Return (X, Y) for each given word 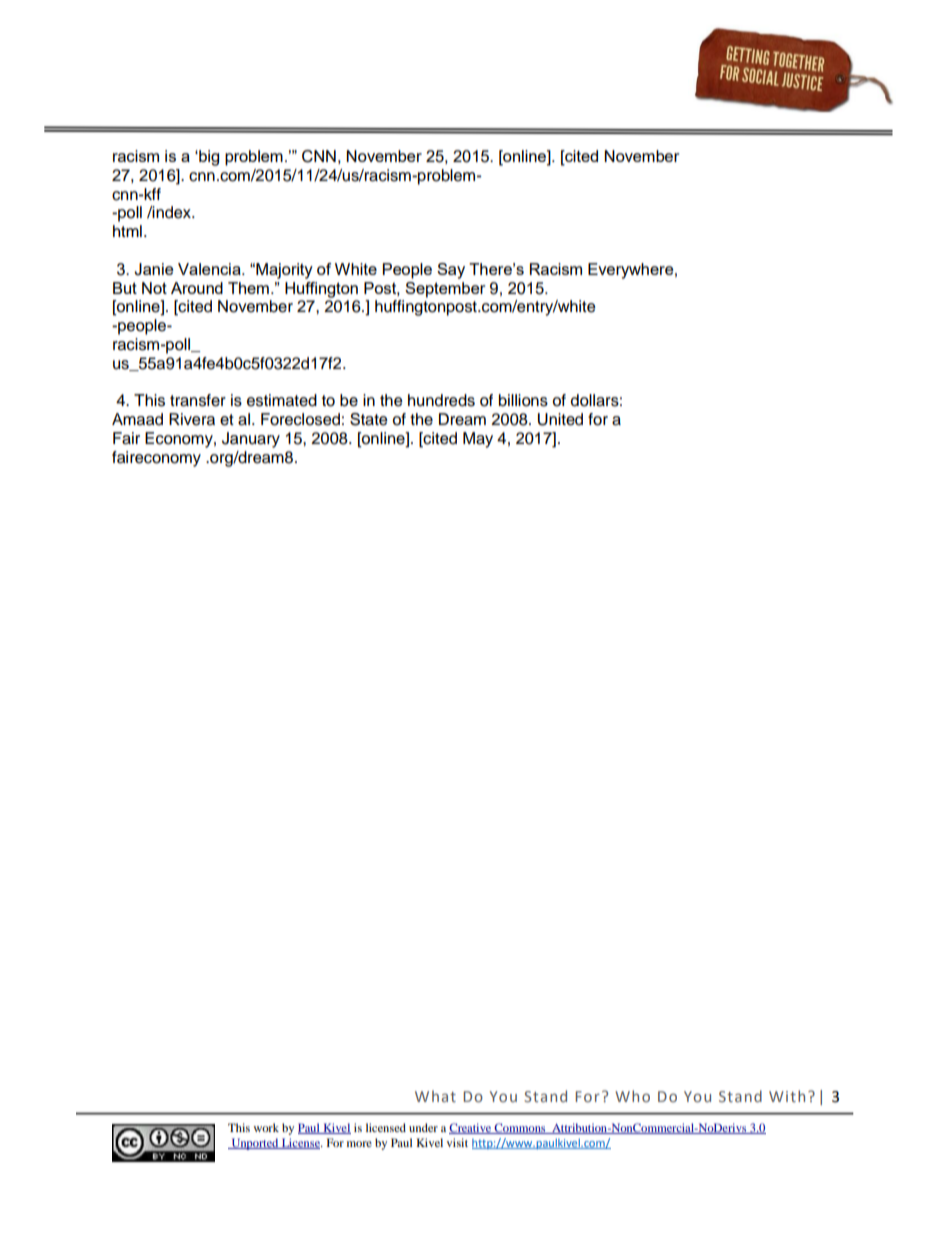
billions (523, 400)
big (208, 158)
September (445, 290)
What (435, 1096)
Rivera (192, 419)
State (369, 419)
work (266, 1127)
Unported (255, 1144)
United (560, 419)
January (251, 440)
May (478, 440)
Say (451, 271)
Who (632, 1096)
